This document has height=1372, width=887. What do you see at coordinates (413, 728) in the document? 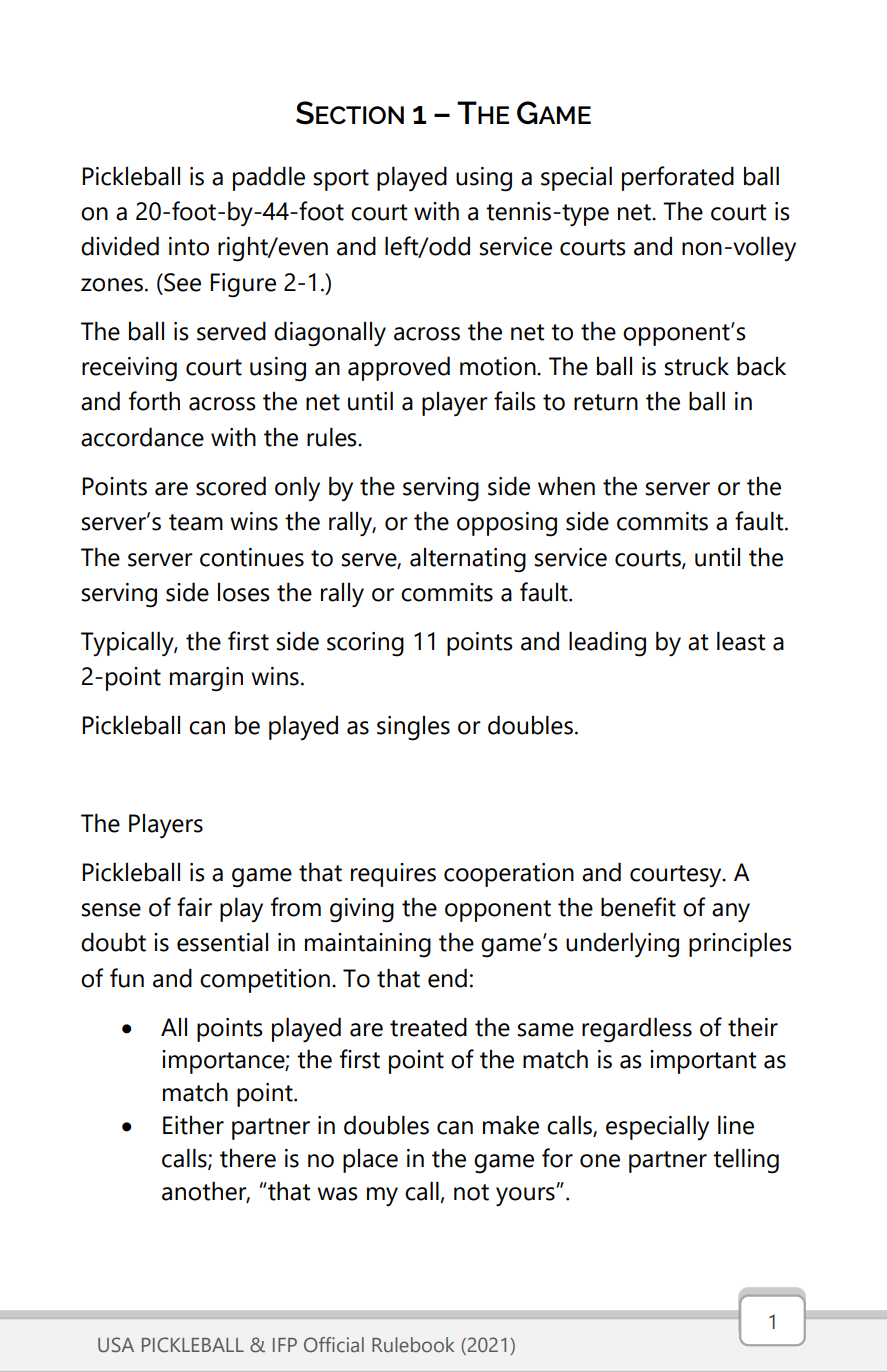
I see `singles` at bounding box center [413, 728].
